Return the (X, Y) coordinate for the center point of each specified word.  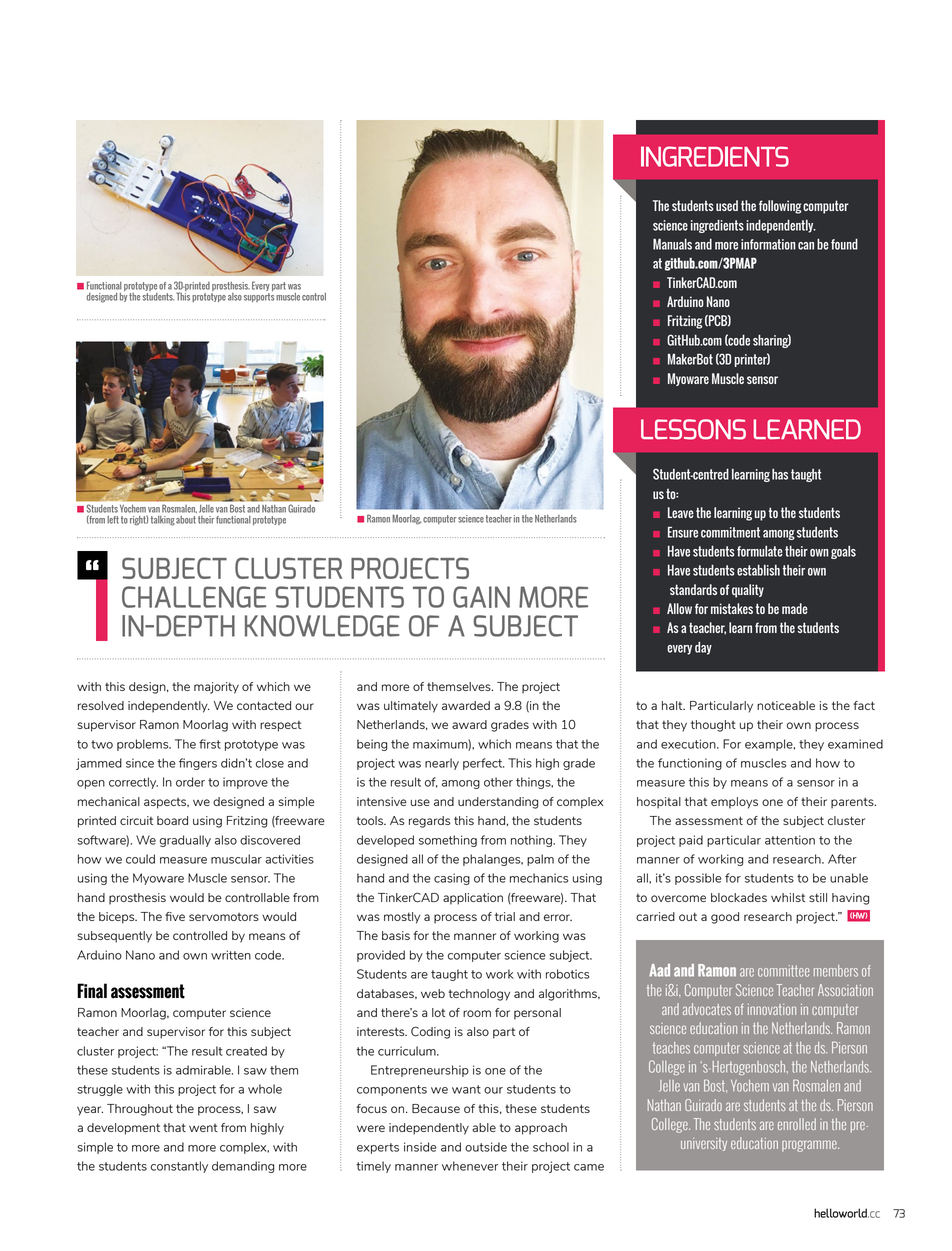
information (768, 244)
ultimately (411, 707)
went (203, 1128)
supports (259, 297)
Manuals (672, 244)
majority (216, 688)
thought (713, 726)
